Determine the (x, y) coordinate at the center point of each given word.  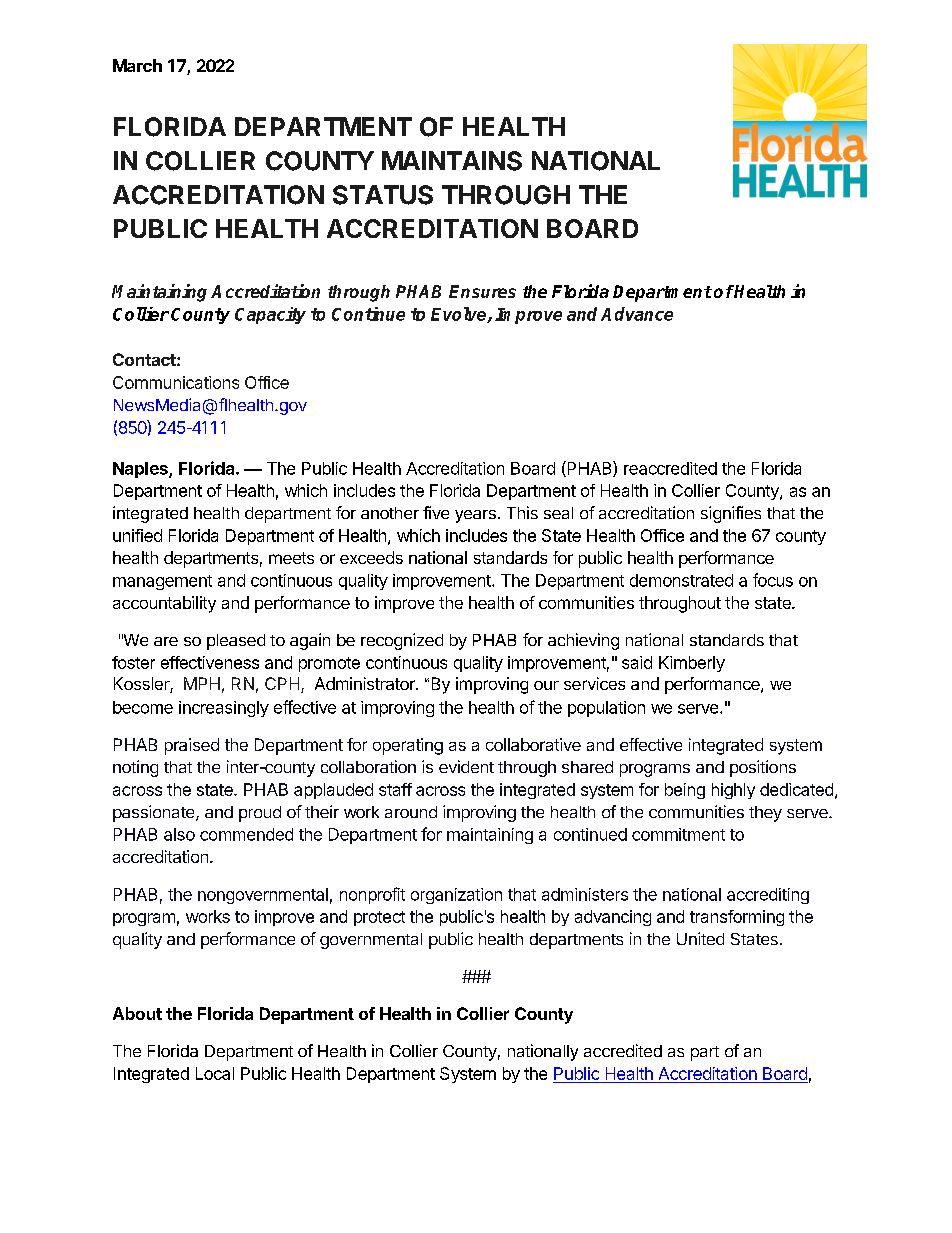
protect (379, 918)
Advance (637, 314)
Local (215, 1073)
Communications (176, 382)
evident (466, 766)
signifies (731, 514)
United (700, 938)
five (436, 512)
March (137, 65)
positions (763, 768)
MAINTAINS (452, 161)
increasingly (224, 709)
